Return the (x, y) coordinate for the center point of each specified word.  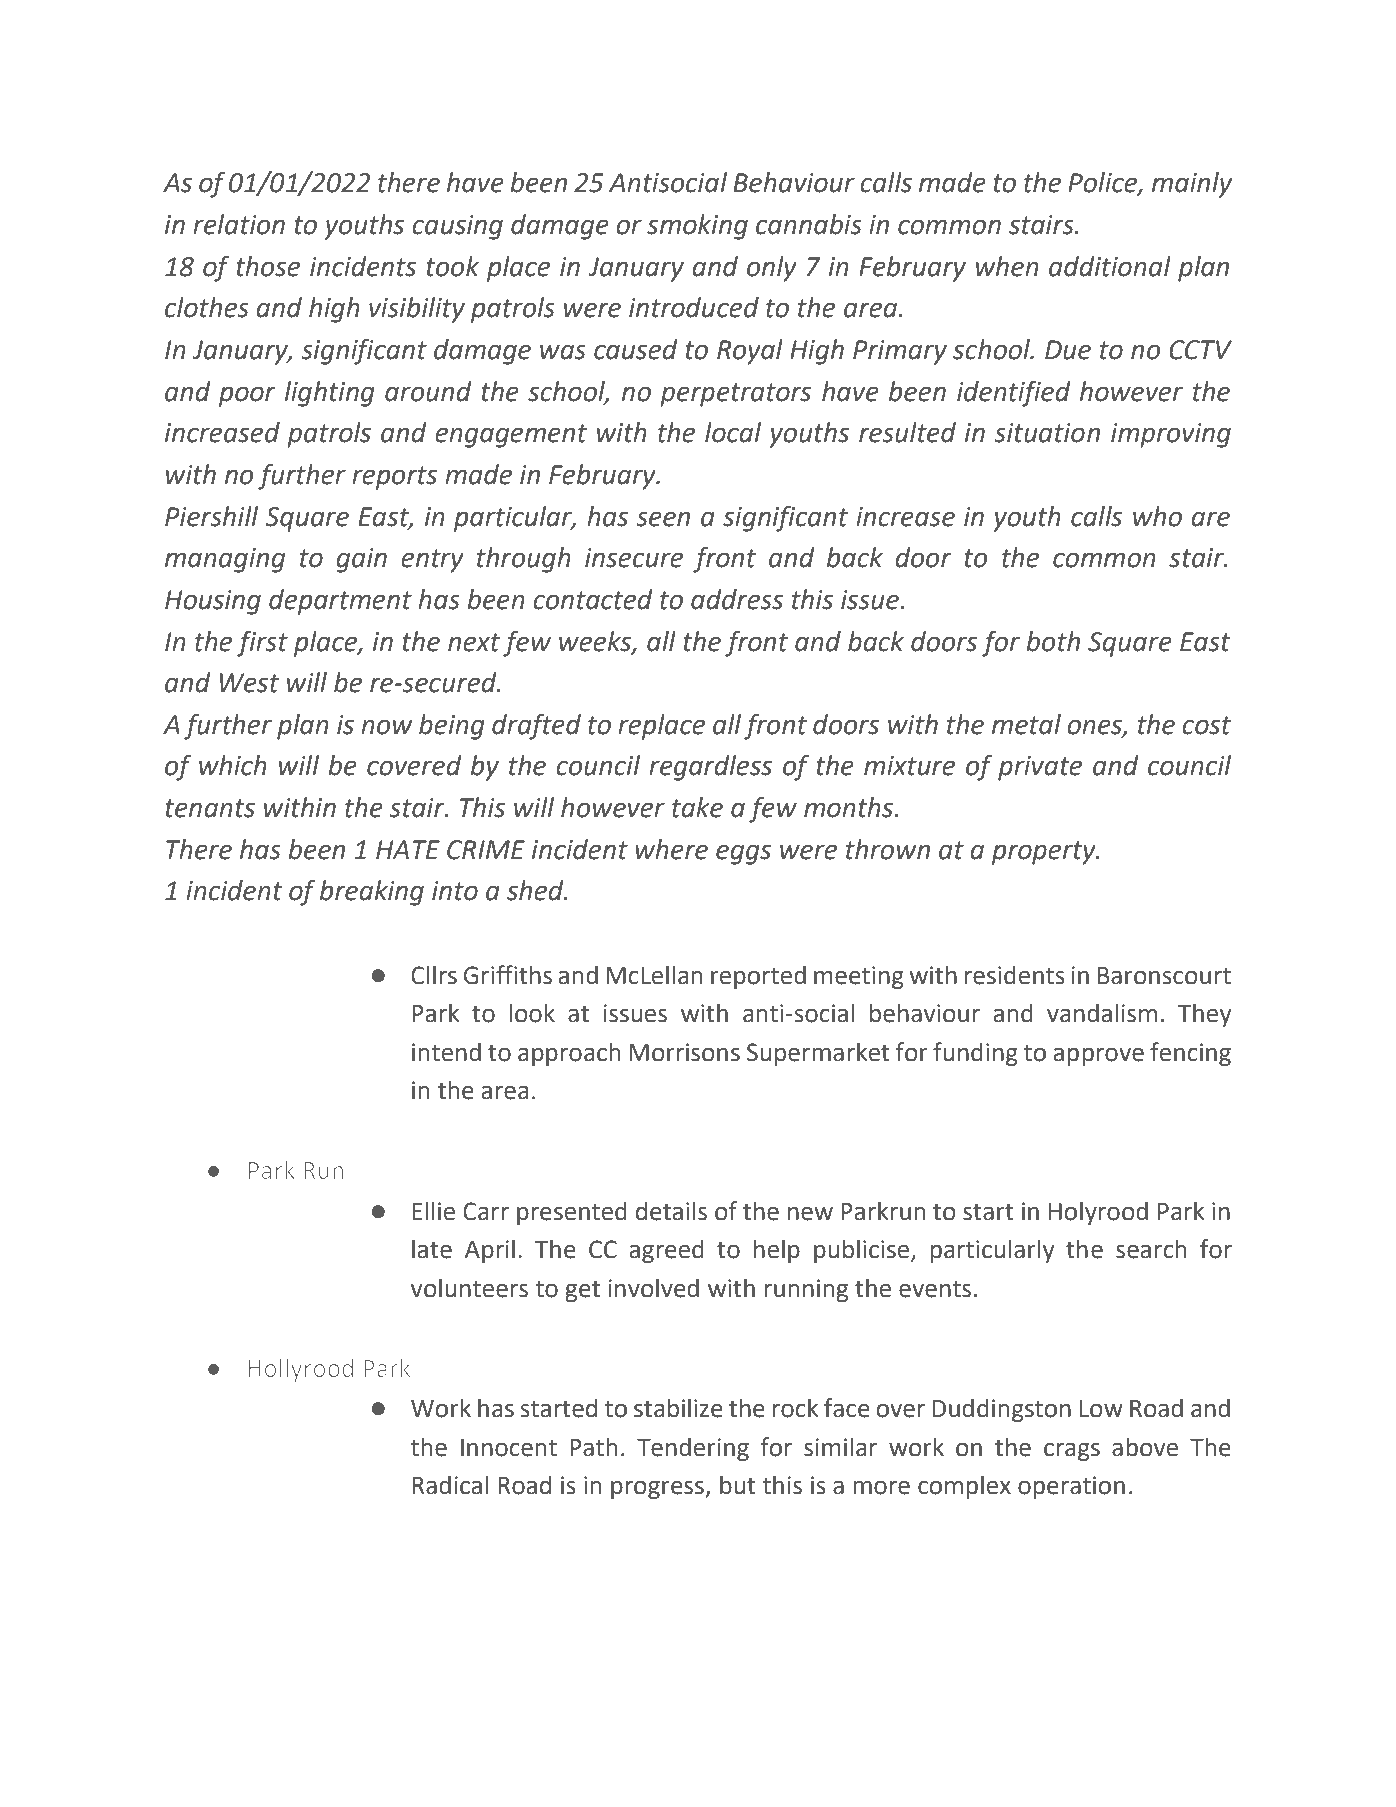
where (671, 849)
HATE (408, 849)
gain (361, 560)
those (268, 266)
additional (1110, 266)
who (1157, 516)
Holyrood (1098, 1213)
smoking (697, 227)
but (738, 1485)
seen (663, 519)
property (1045, 853)
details (671, 1211)
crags (1072, 1451)
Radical (450, 1485)
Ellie (433, 1211)
